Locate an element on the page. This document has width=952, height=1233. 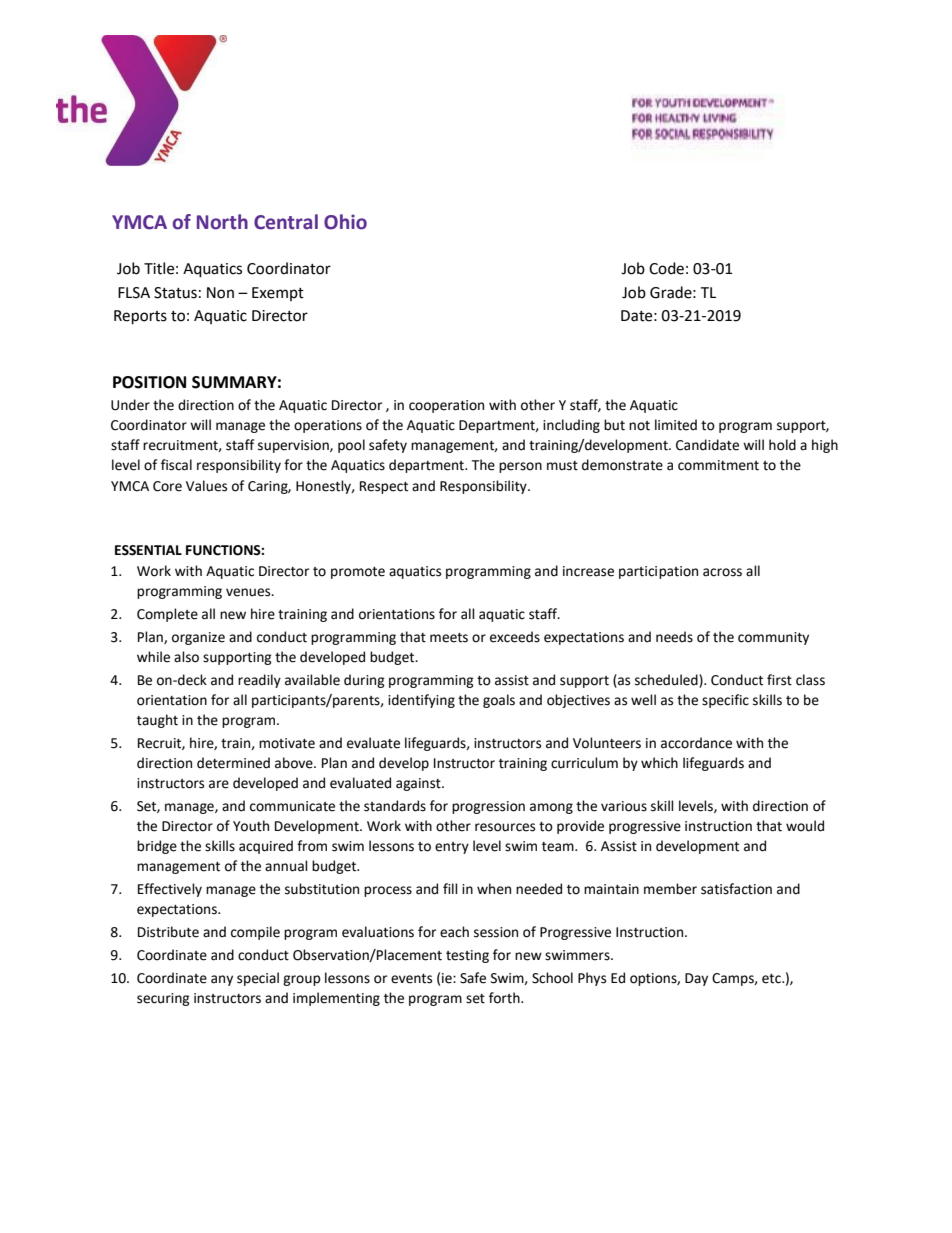
Youth is located at coordinates (251, 826).
